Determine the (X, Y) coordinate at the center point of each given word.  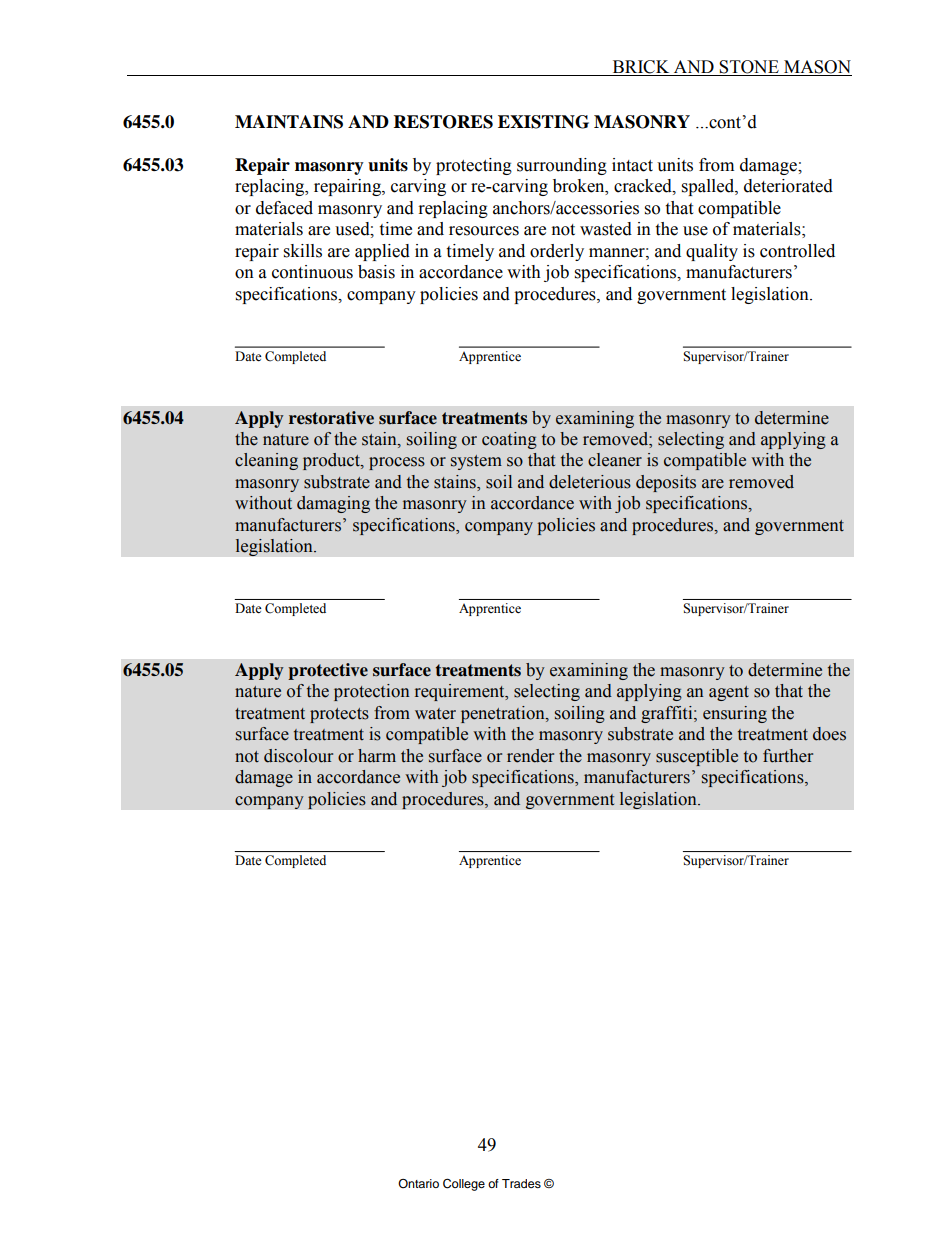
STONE (749, 68)
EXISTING (543, 122)
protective (328, 671)
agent (729, 693)
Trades (521, 1183)
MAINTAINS (289, 122)
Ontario (418, 1183)
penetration (504, 714)
